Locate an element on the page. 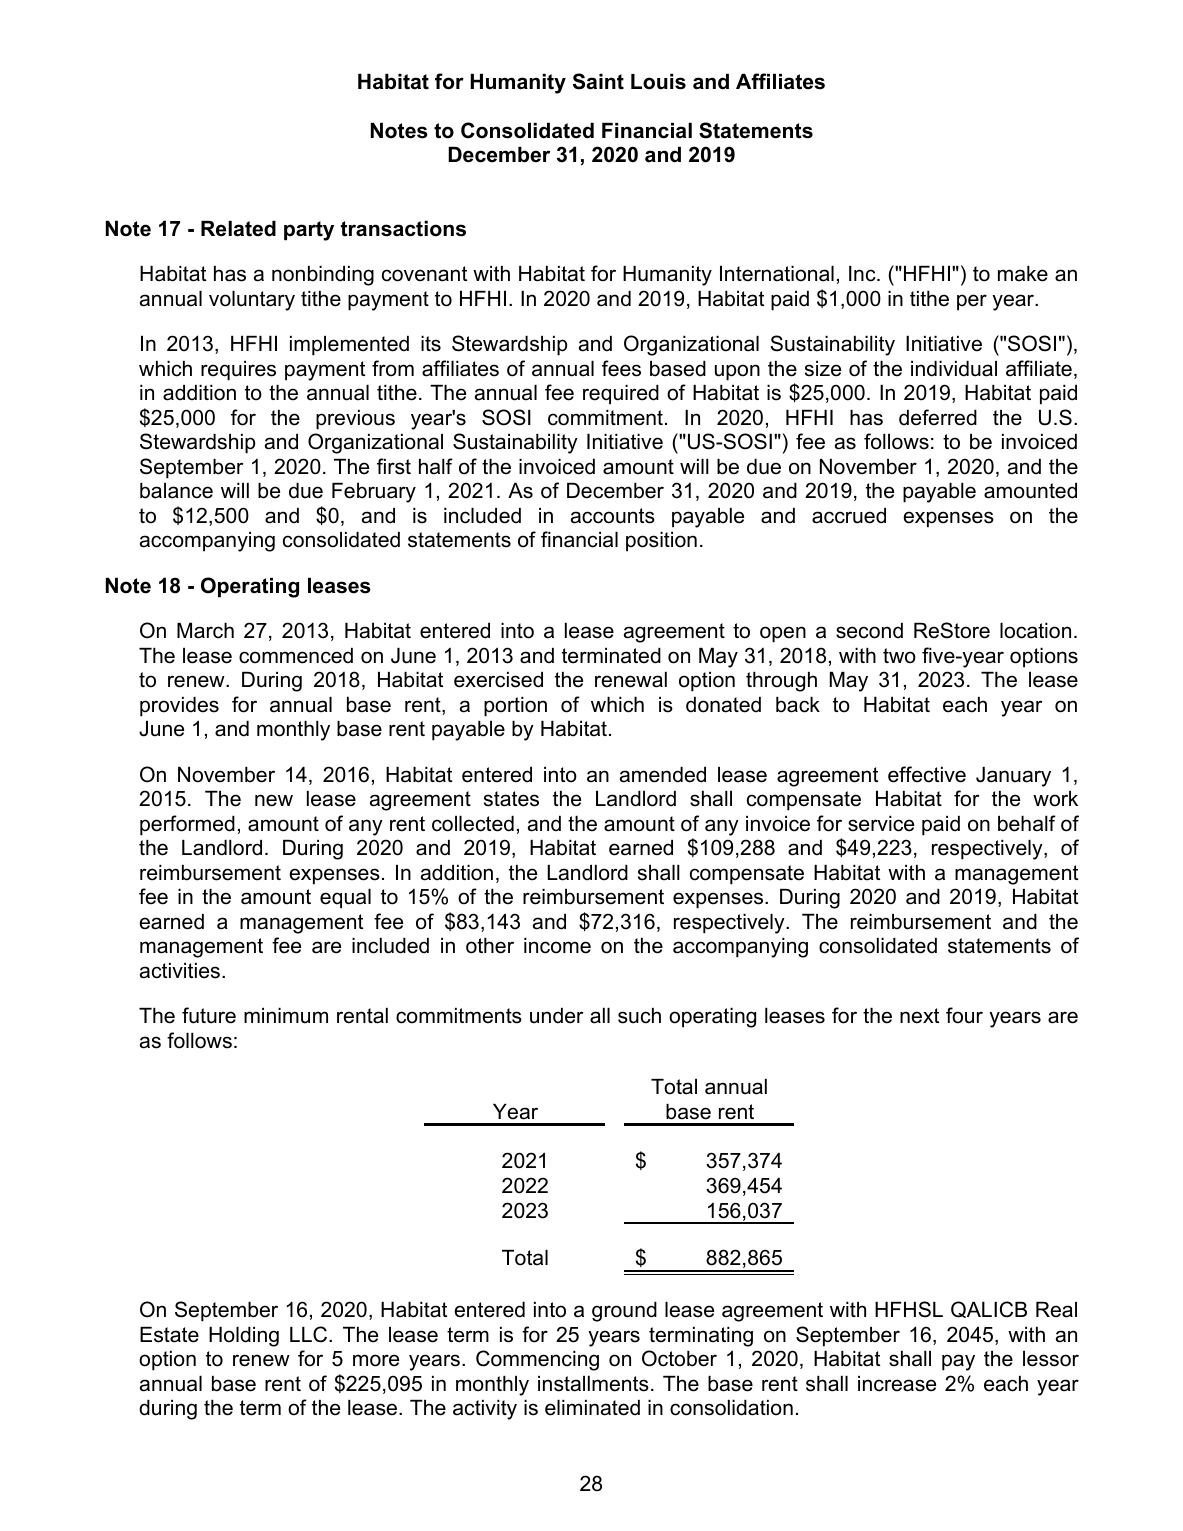  Related is located at coordinates (238, 229).
